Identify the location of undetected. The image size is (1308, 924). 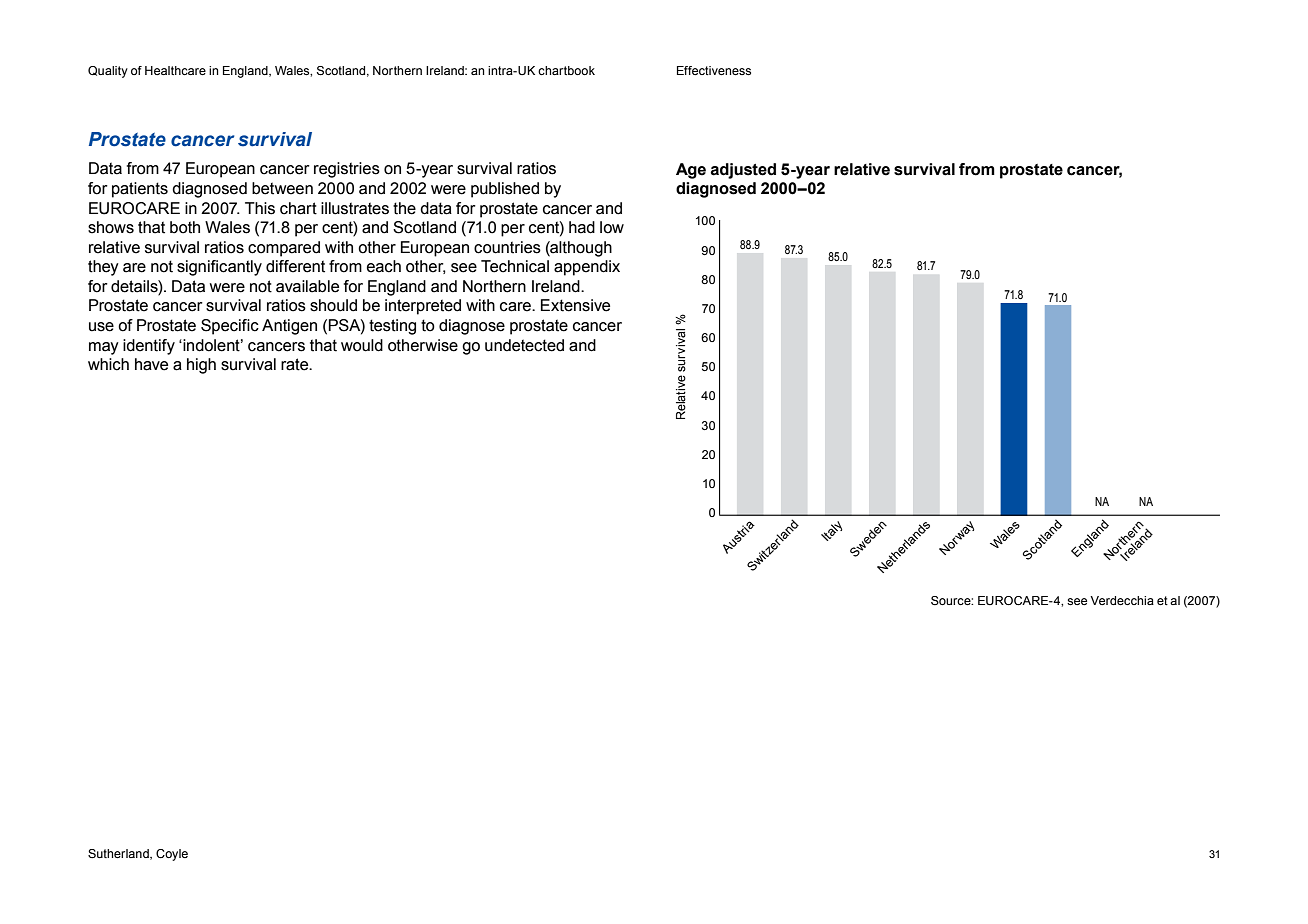
(524, 345).
